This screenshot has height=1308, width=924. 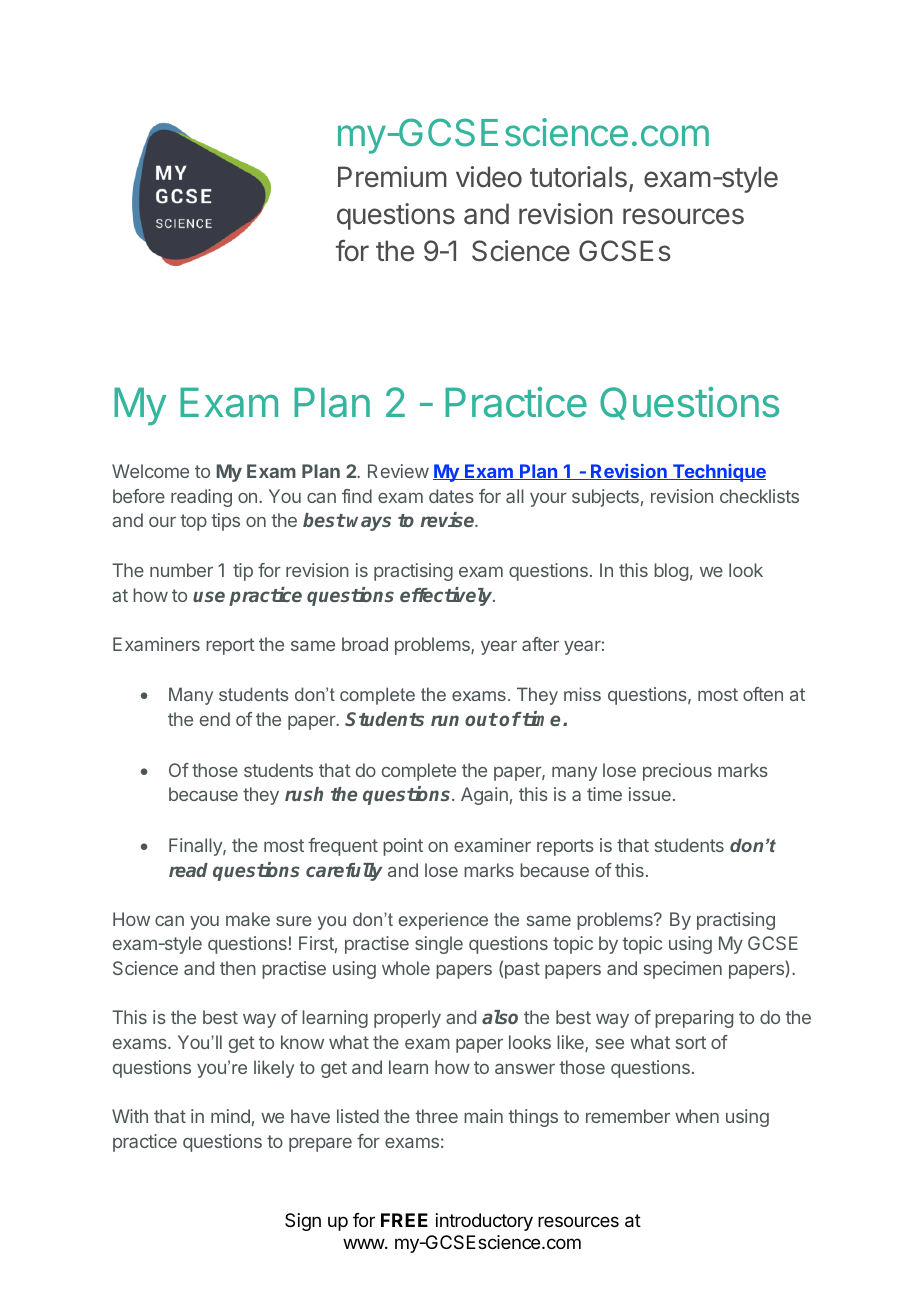 What do you see at coordinates (489, 177) in the screenshot?
I see `video` at bounding box center [489, 177].
